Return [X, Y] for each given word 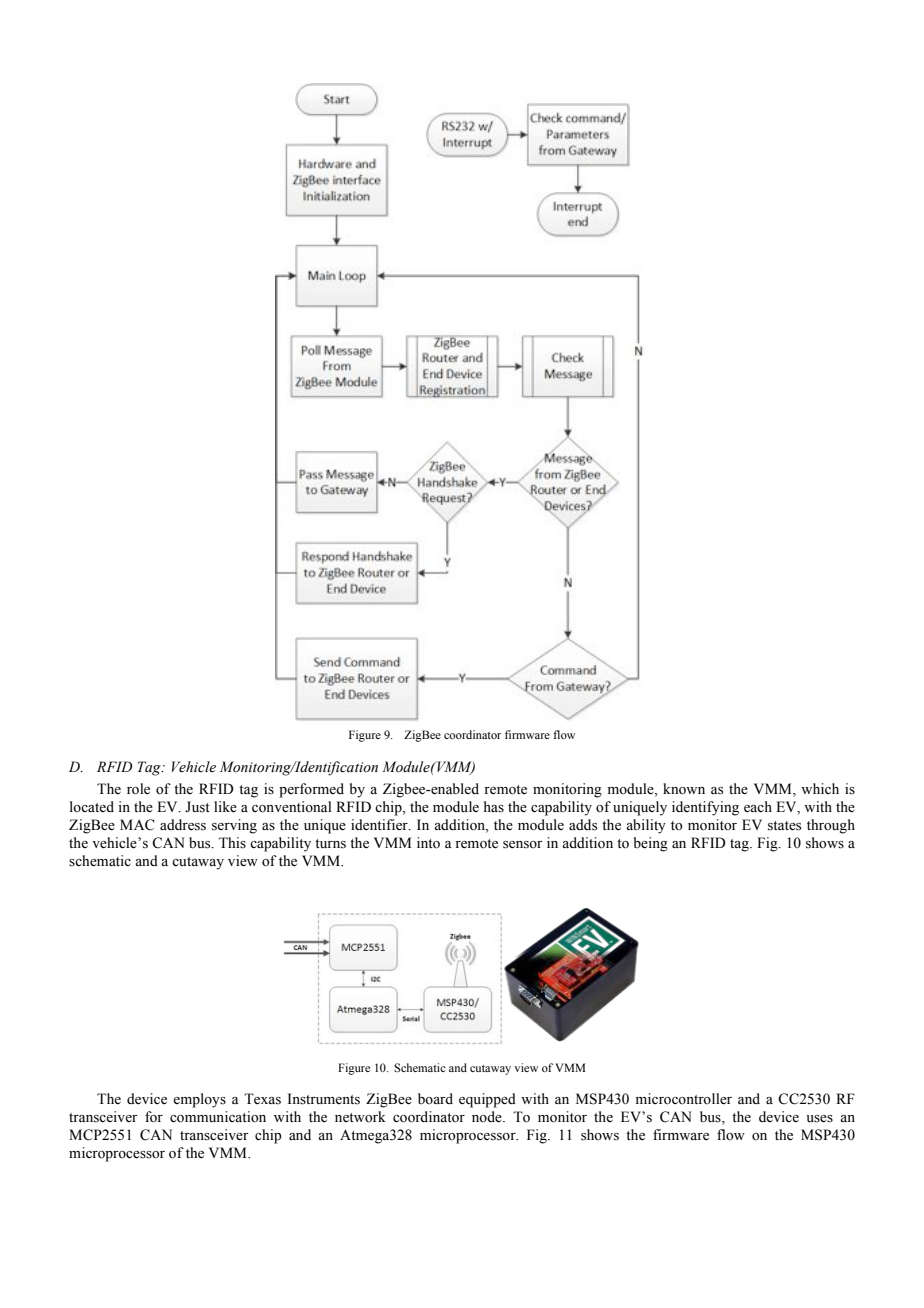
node [488, 1117]
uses [819, 1119]
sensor [523, 845]
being [651, 844]
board [435, 1098]
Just [197, 807]
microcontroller [684, 1099]
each [758, 807]
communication [218, 1117]
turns [330, 844]
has [494, 807]
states [784, 826]
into [428, 843]
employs [199, 1100]
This [232, 843]
